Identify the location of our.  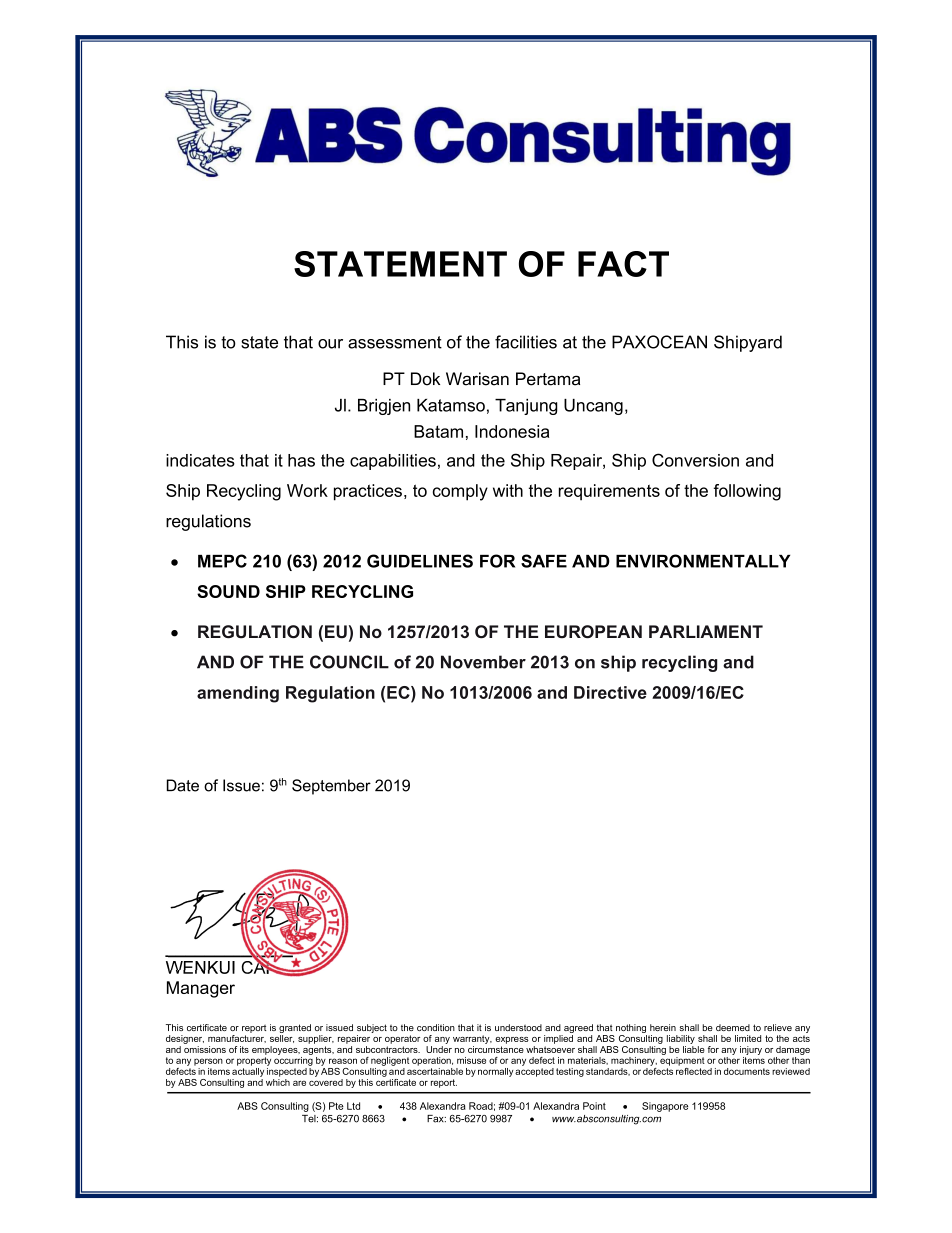
(330, 344).
